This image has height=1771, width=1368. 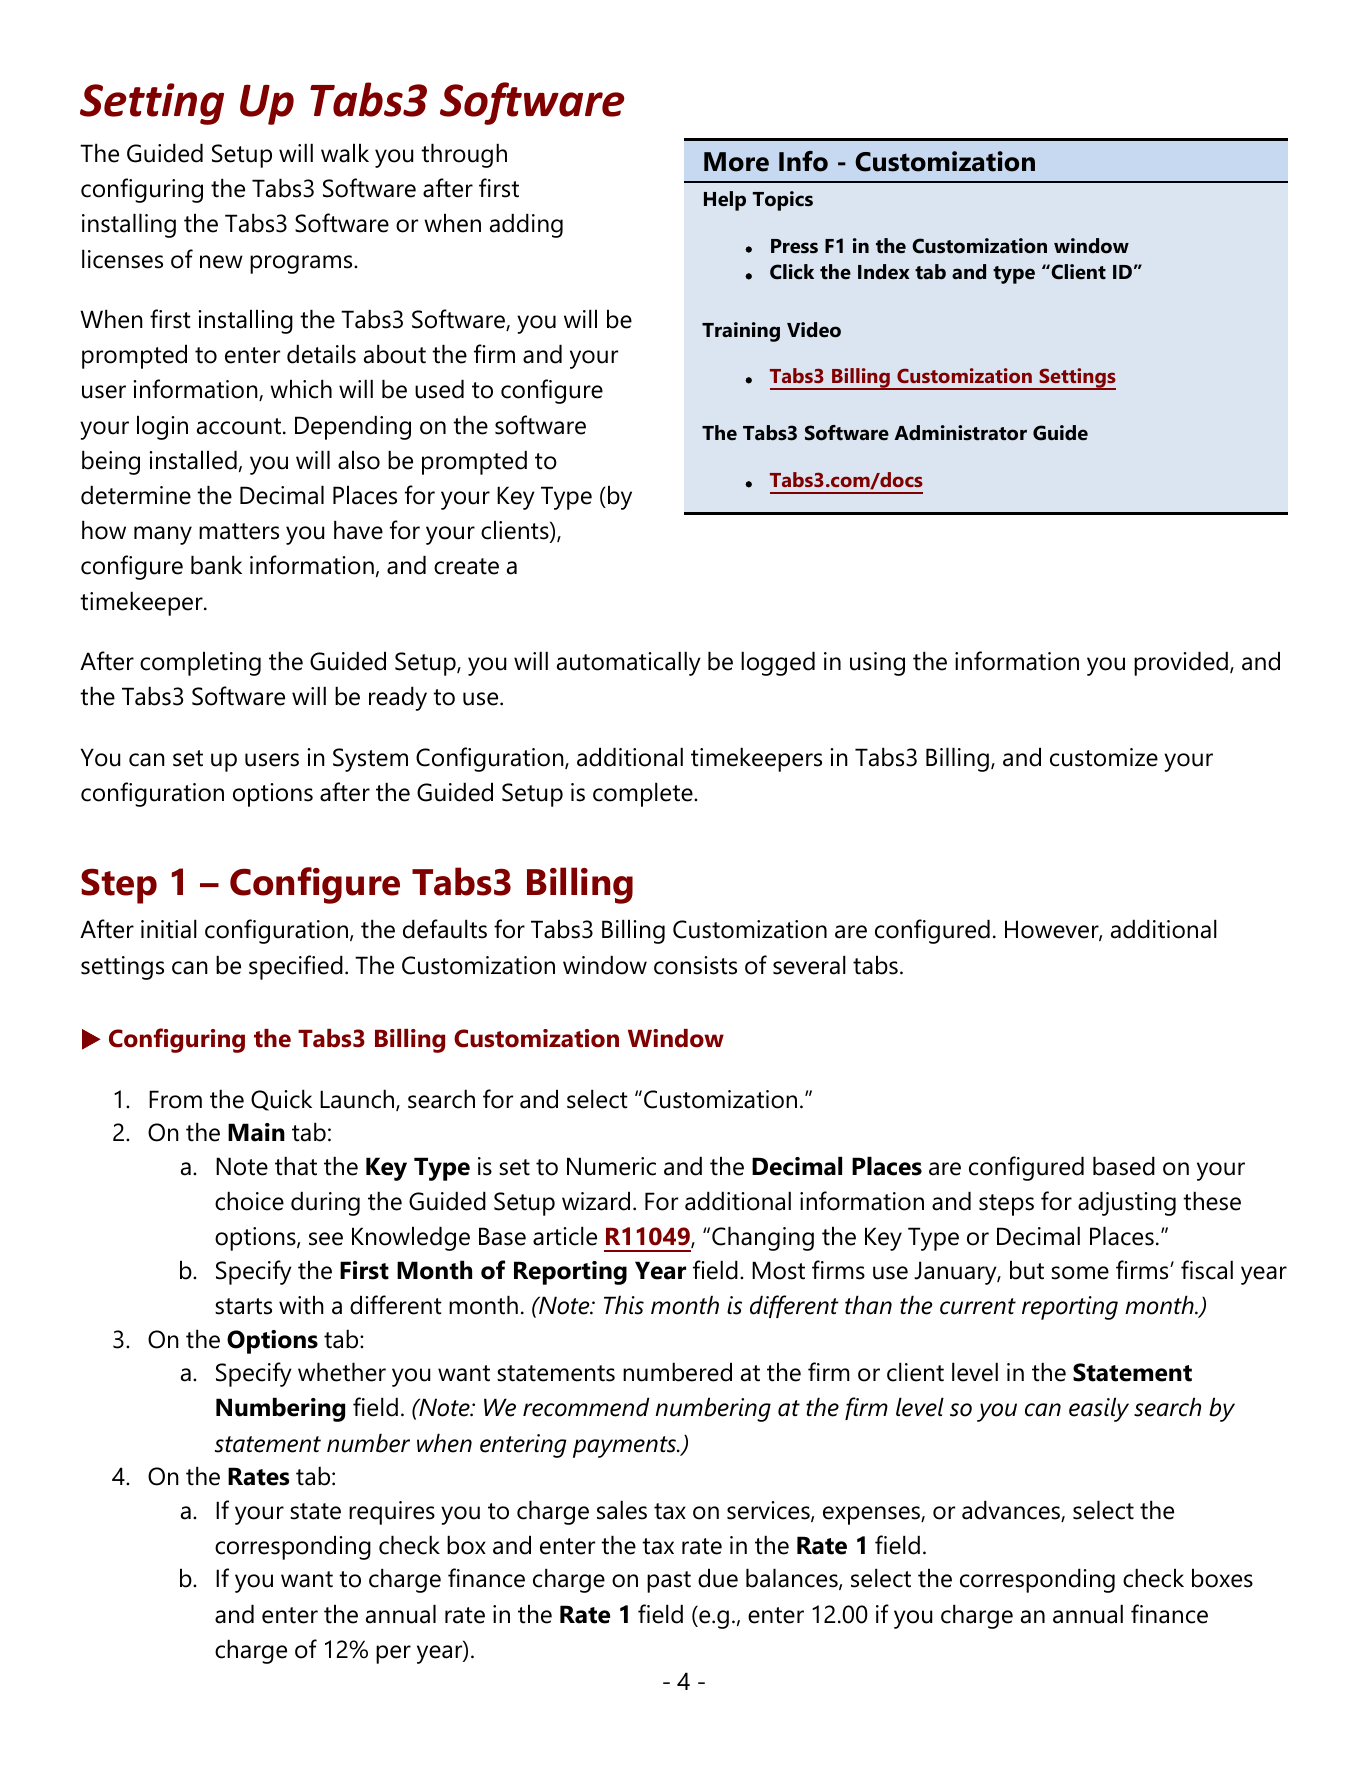 What do you see at coordinates (281, 1100) in the image?
I see `Quick` at bounding box center [281, 1100].
